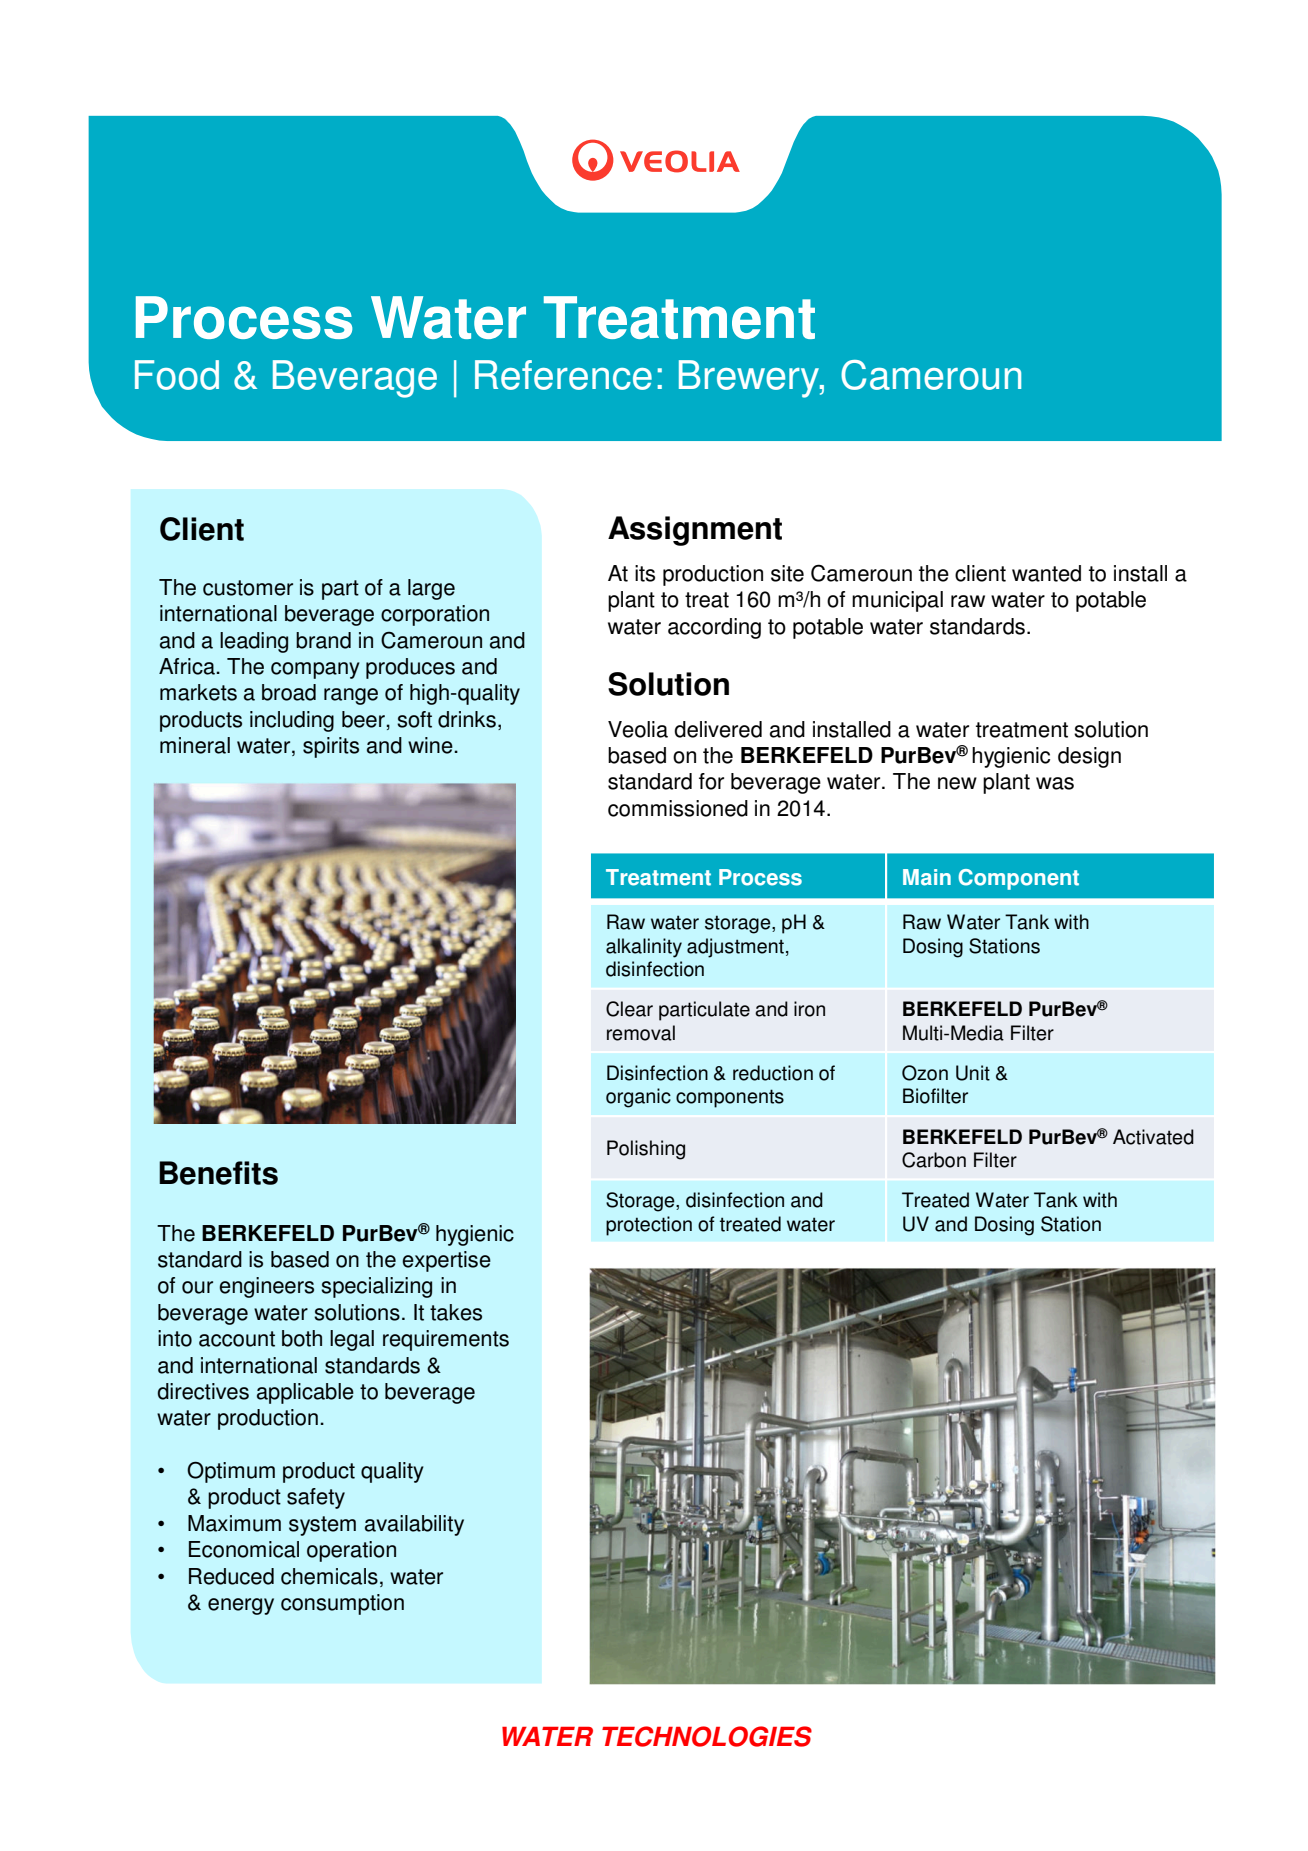 The height and width of the page is (1851, 1308). I want to click on wanted, so click(1046, 573).
